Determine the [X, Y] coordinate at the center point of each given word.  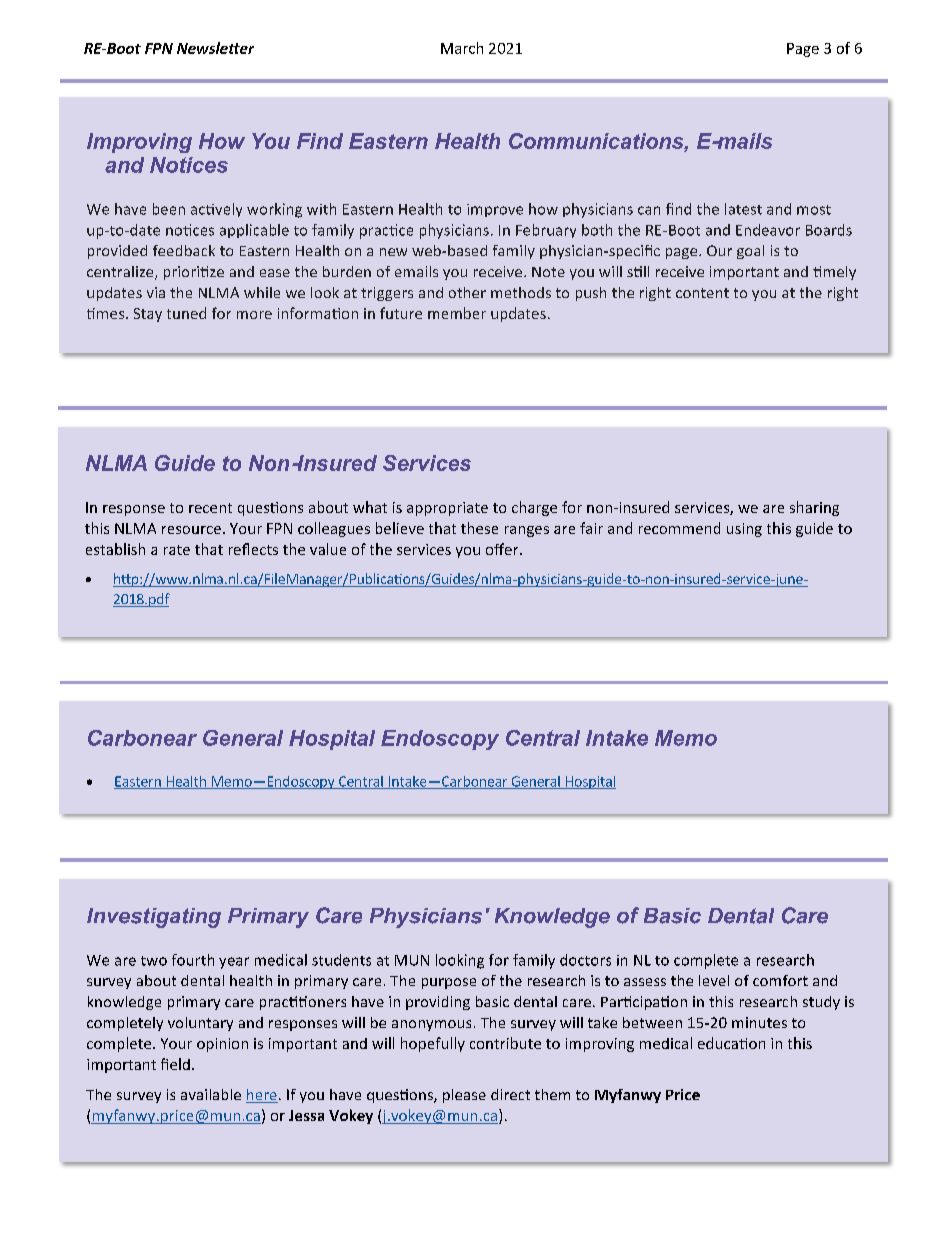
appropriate [447, 509]
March [462, 48]
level [714, 980]
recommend [679, 528]
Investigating [154, 918]
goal [750, 252]
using [744, 530]
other [467, 292]
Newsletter [215, 48]
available [211, 1094]
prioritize [194, 273]
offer [503, 549]
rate [177, 550]
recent [210, 508]
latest [743, 209]
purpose [449, 983]
